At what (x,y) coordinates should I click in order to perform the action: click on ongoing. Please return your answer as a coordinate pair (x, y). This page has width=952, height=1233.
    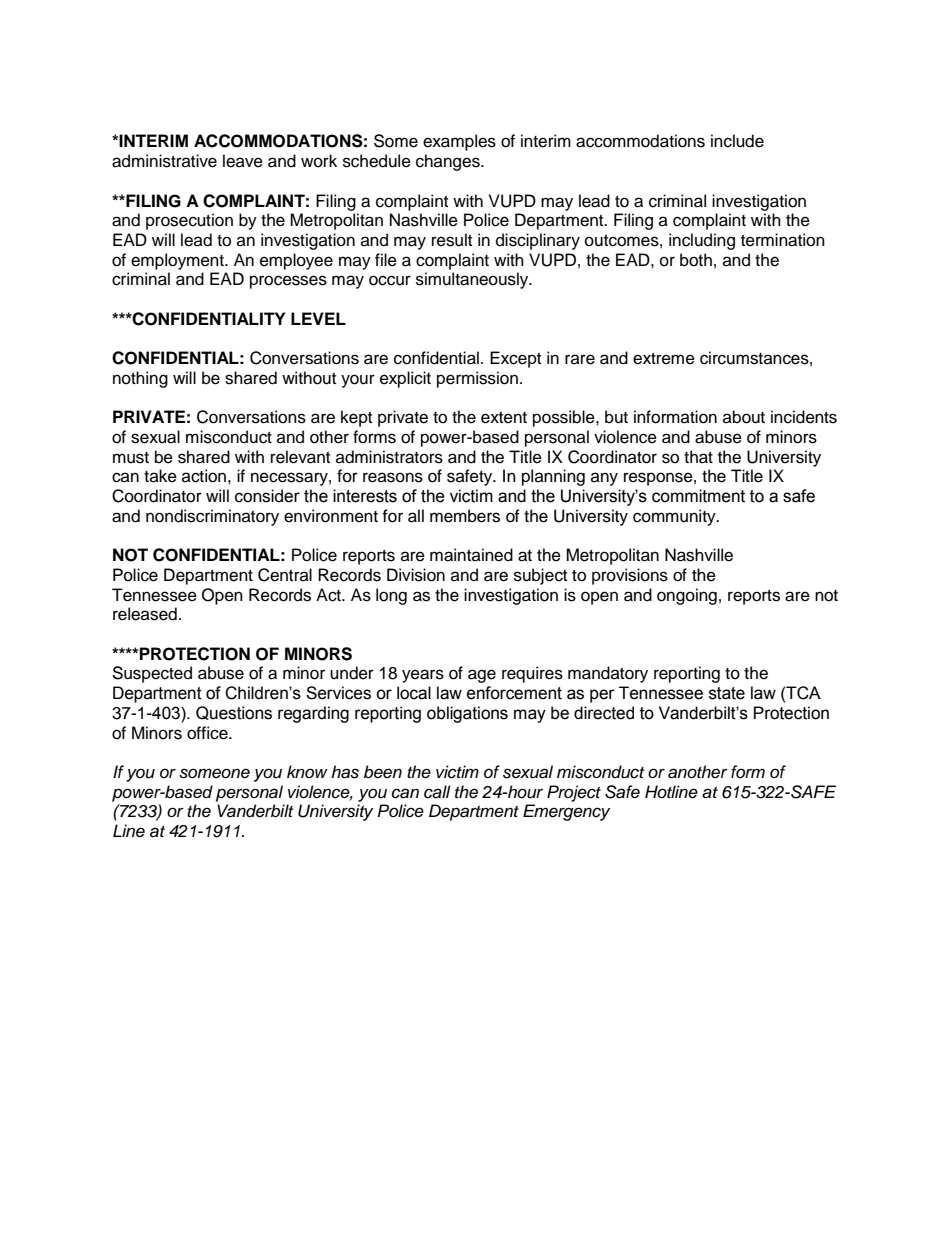
    Looking at the image, I should click on (687, 596).
